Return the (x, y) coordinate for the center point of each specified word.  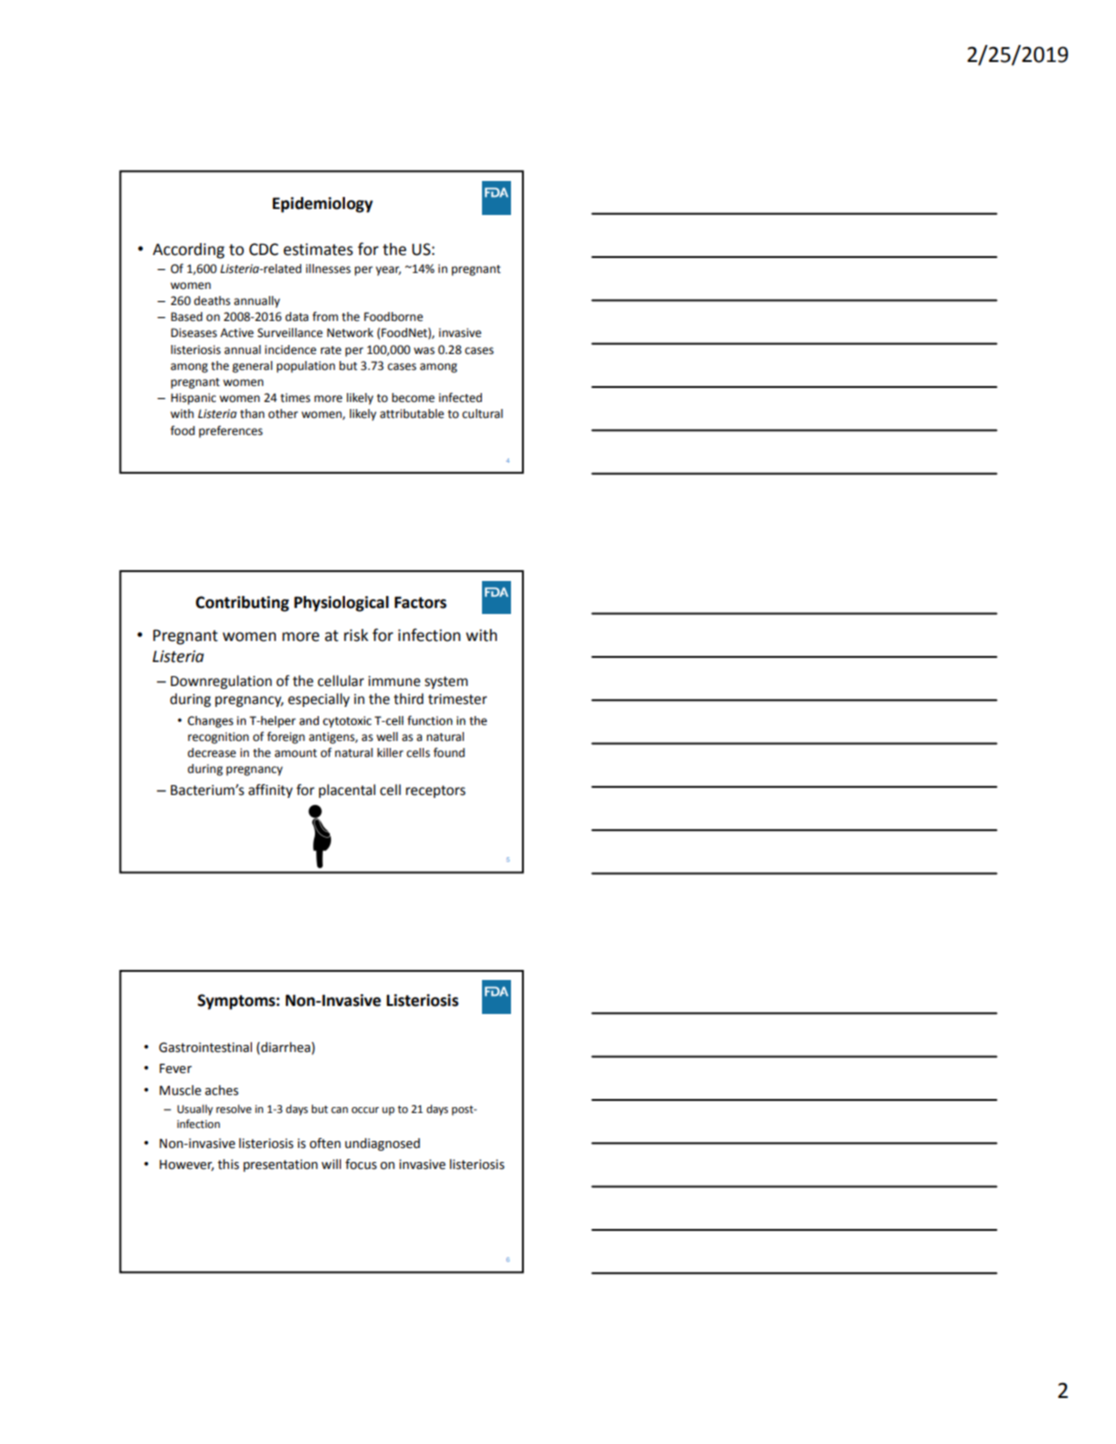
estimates (318, 249)
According (189, 251)
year (388, 271)
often (325, 1143)
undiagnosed (382, 1144)
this (228, 1164)
